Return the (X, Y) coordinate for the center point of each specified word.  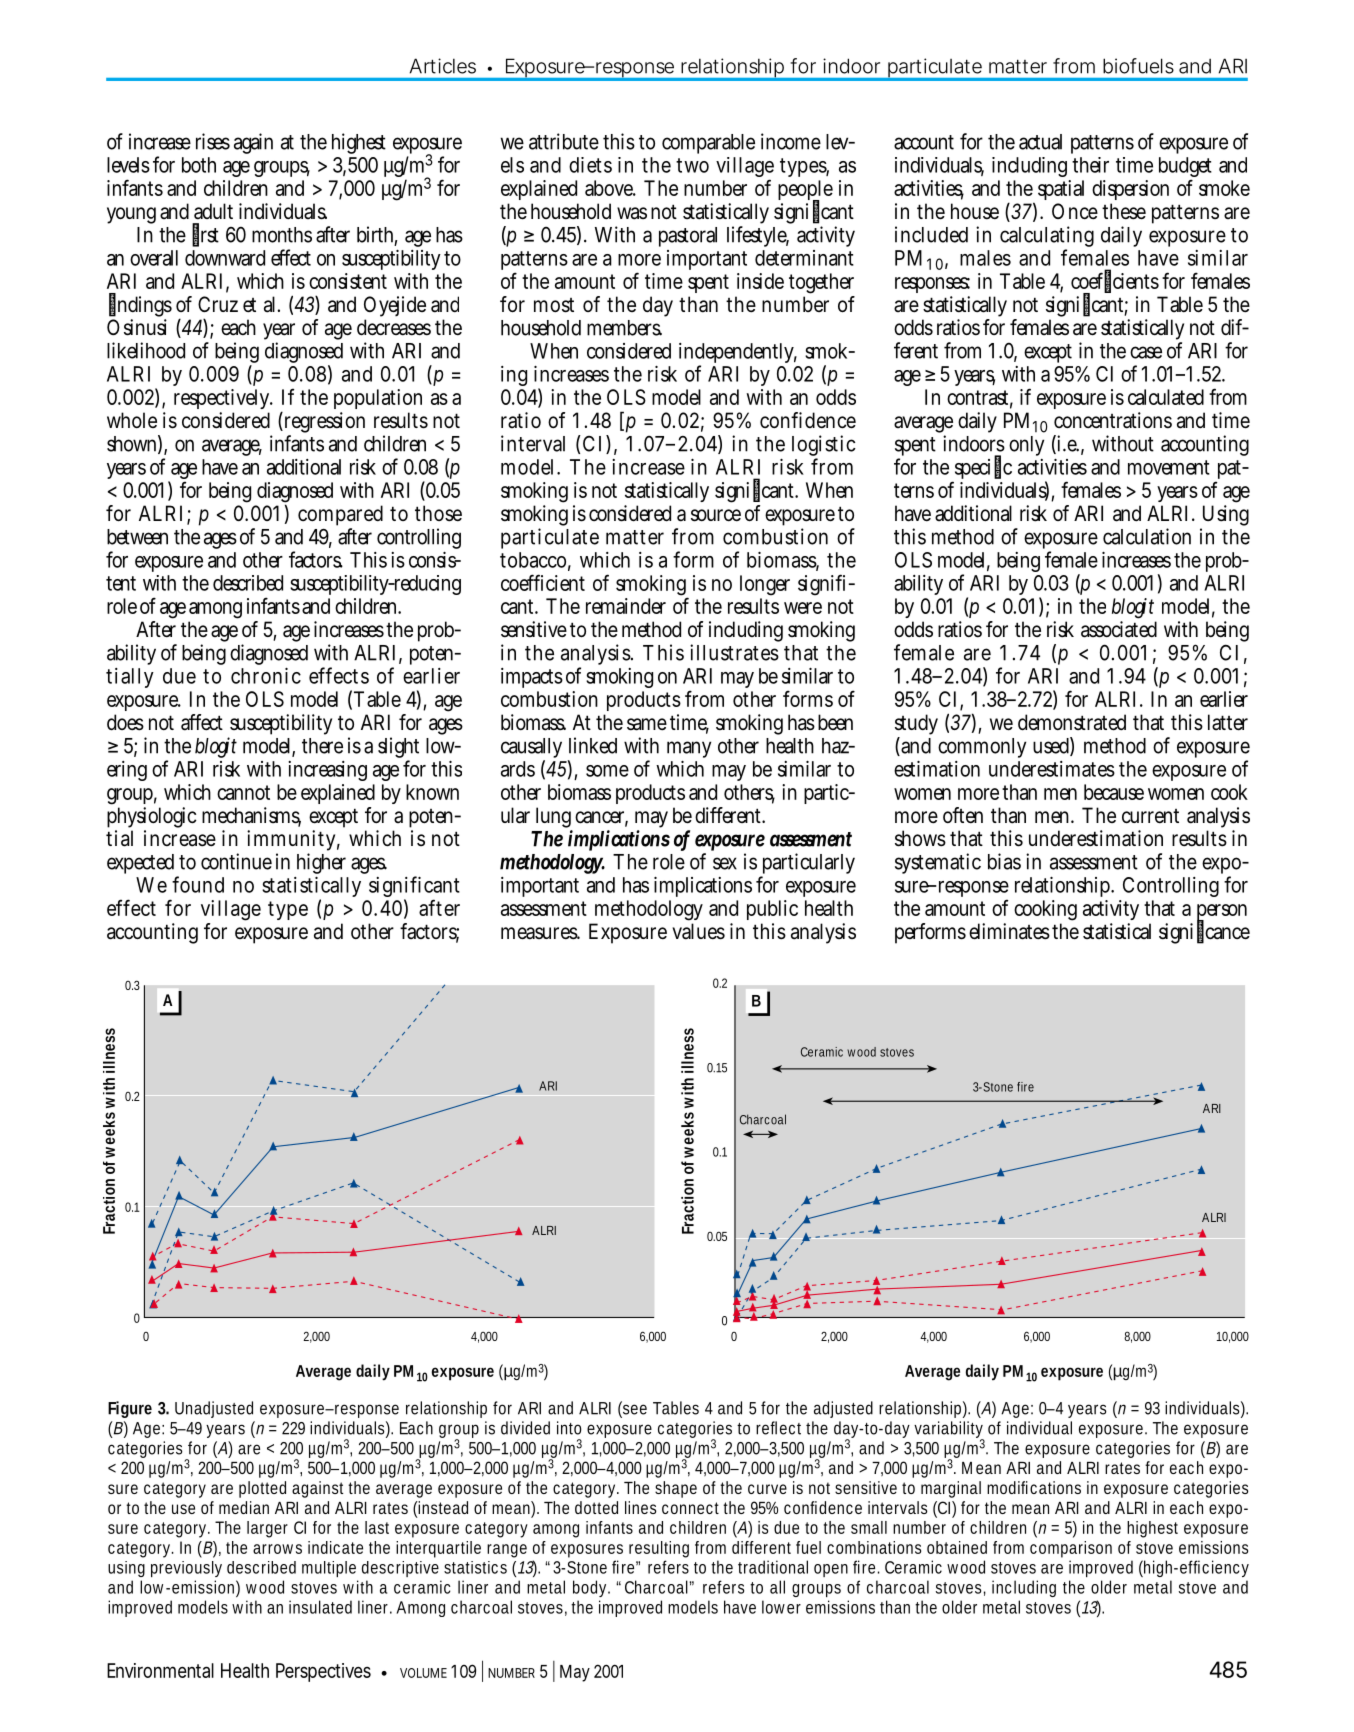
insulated (320, 1607)
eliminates (1009, 931)
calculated (1166, 397)
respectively (223, 401)
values (698, 931)
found (198, 884)
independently (738, 354)
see (634, 1409)
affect (202, 722)
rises (213, 141)
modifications (1034, 1487)
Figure (130, 1409)
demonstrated (1072, 722)
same (647, 724)
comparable (708, 144)
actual (1040, 142)
